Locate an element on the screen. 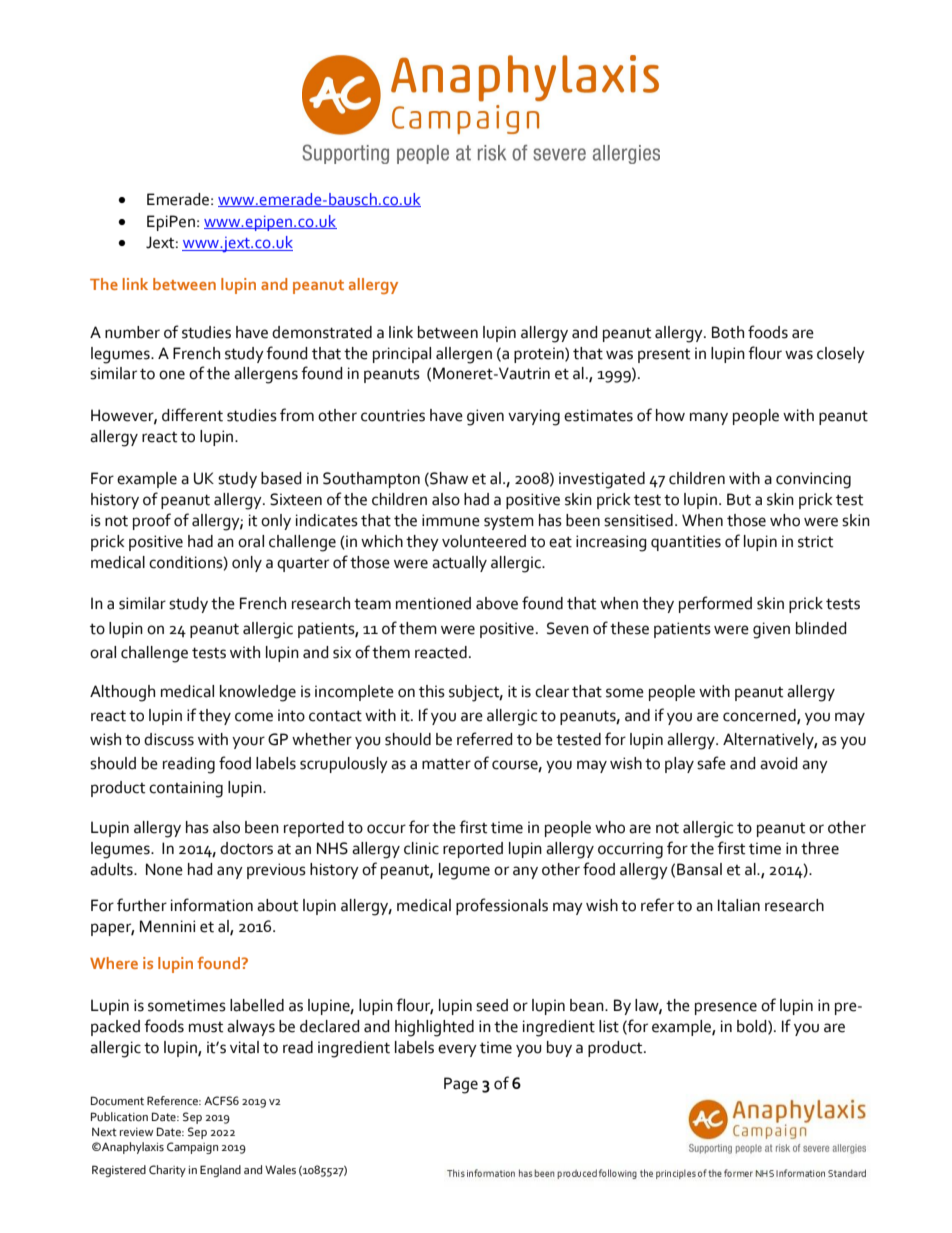  Italian is located at coordinates (739, 905).
